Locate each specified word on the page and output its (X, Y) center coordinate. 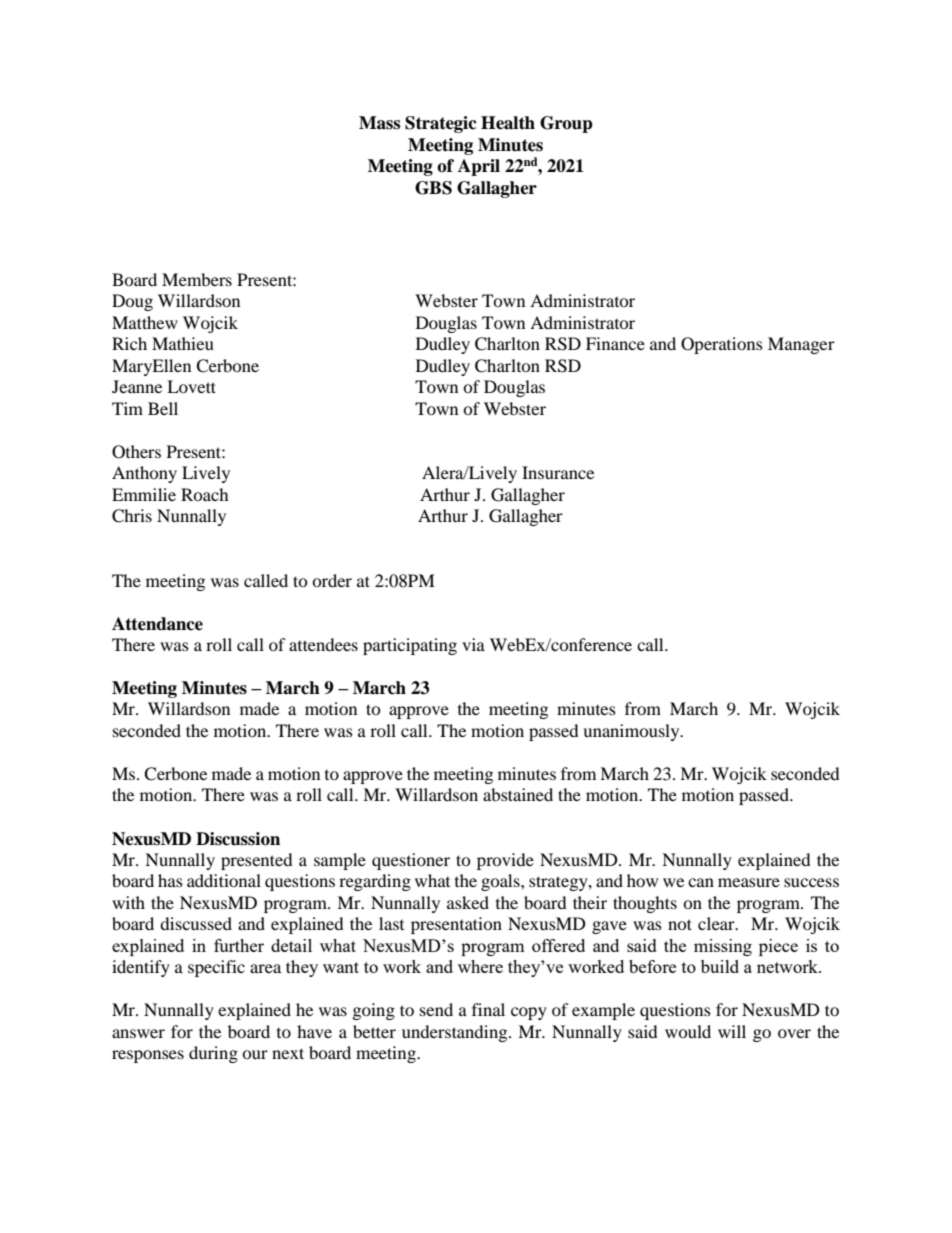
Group (566, 124)
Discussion (238, 839)
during (213, 1054)
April (479, 167)
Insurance (558, 472)
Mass (379, 123)
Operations (722, 345)
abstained (518, 794)
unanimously (632, 732)
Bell (163, 408)
